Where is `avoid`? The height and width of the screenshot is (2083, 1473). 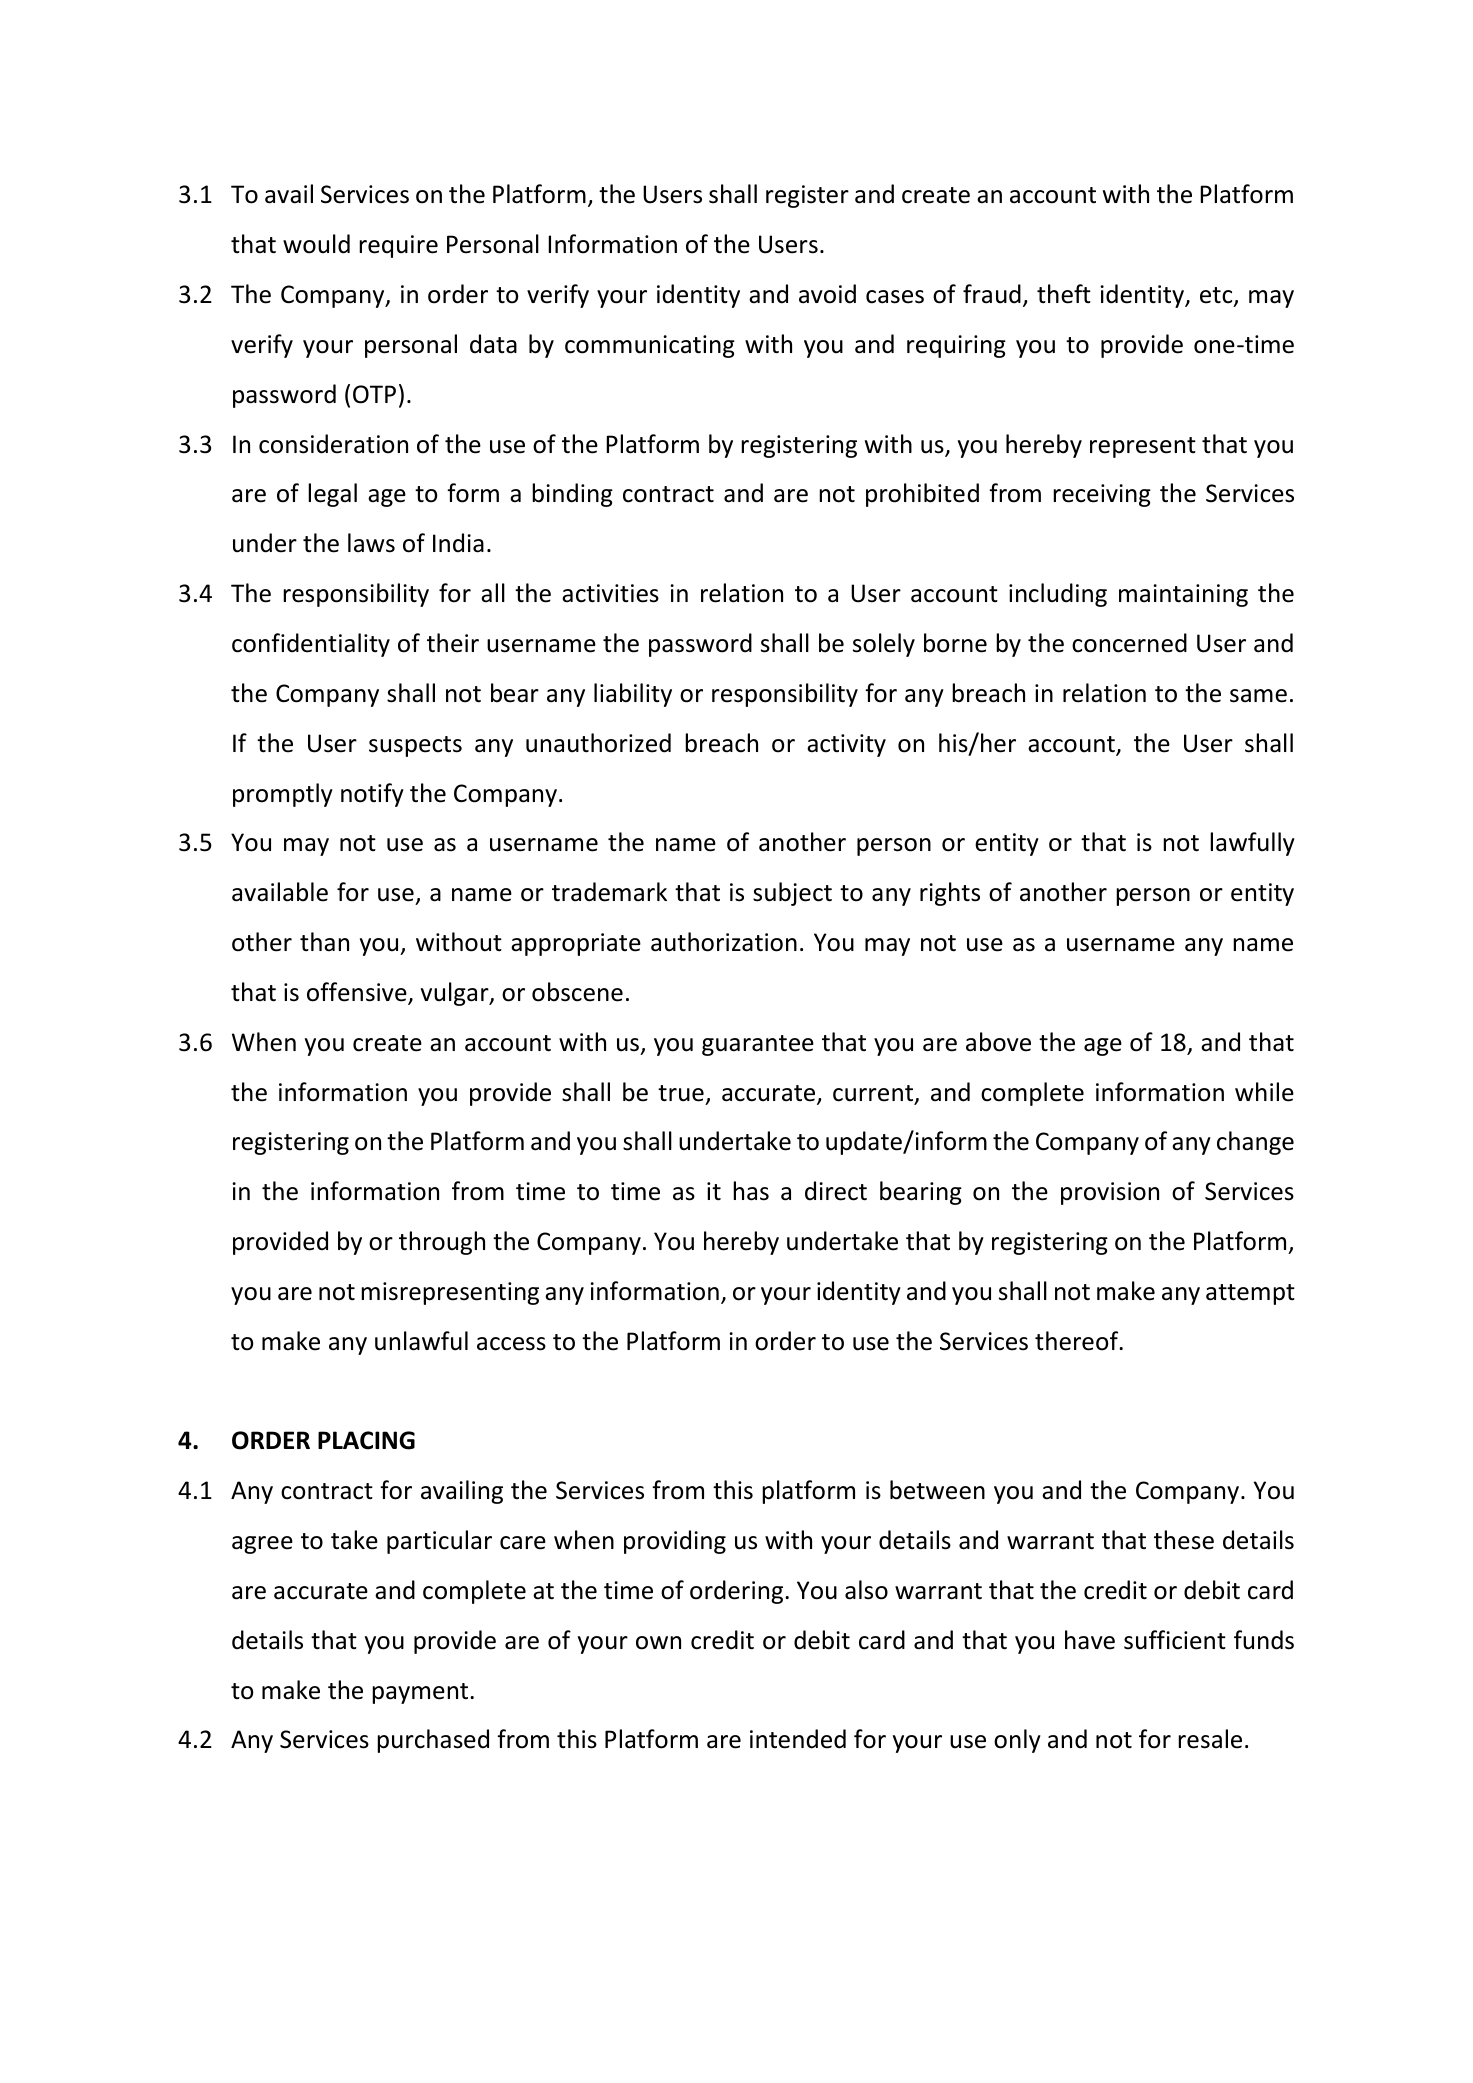
avoid is located at coordinates (827, 294).
